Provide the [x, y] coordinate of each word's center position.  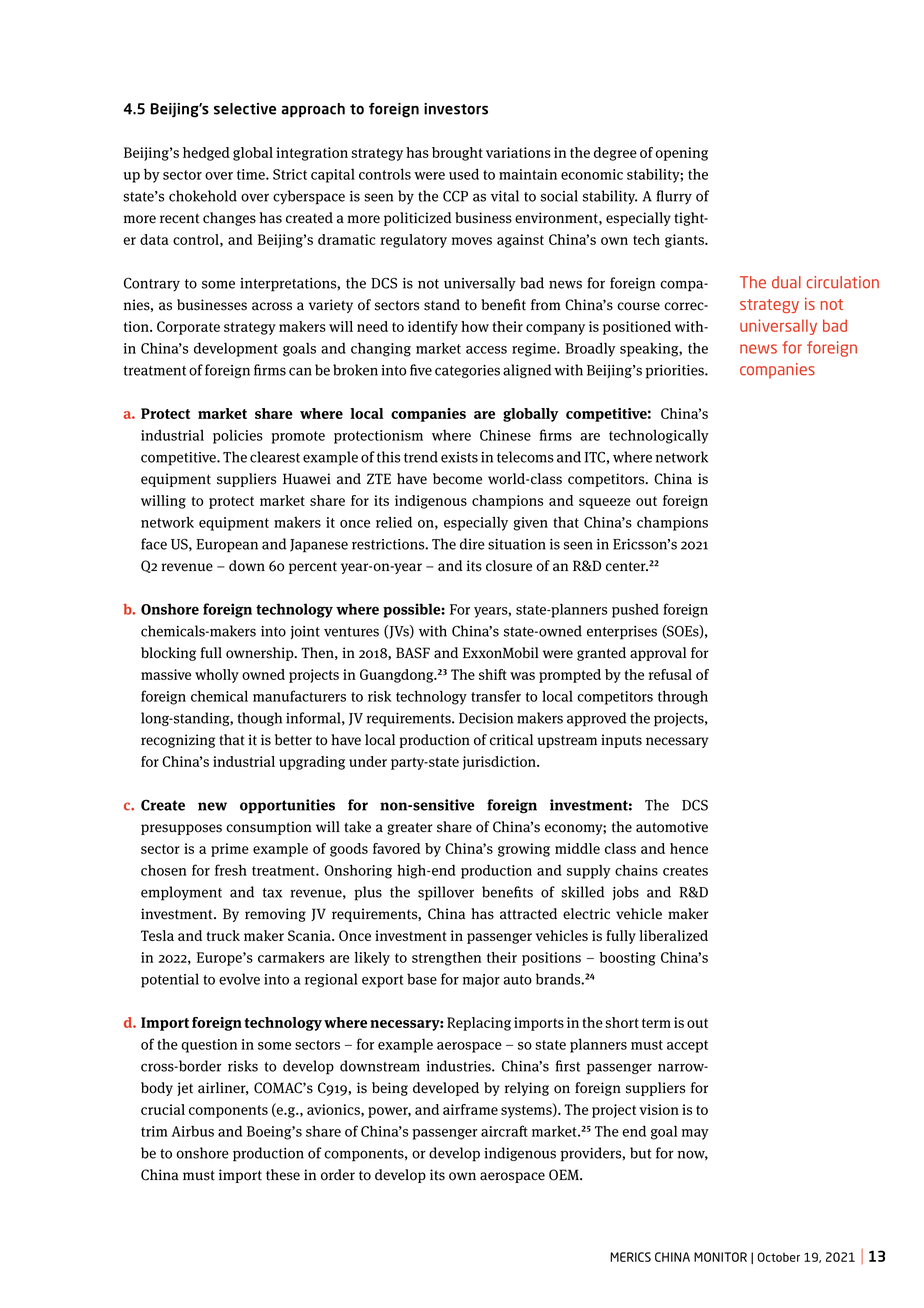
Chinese [505, 435]
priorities [676, 372]
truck [223, 935]
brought [457, 154]
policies [238, 437]
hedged [206, 154]
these [283, 1175]
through [683, 697]
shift [493, 674]
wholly [217, 676]
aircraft [504, 1131]
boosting [627, 959]
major [481, 980]
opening [681, 154]
